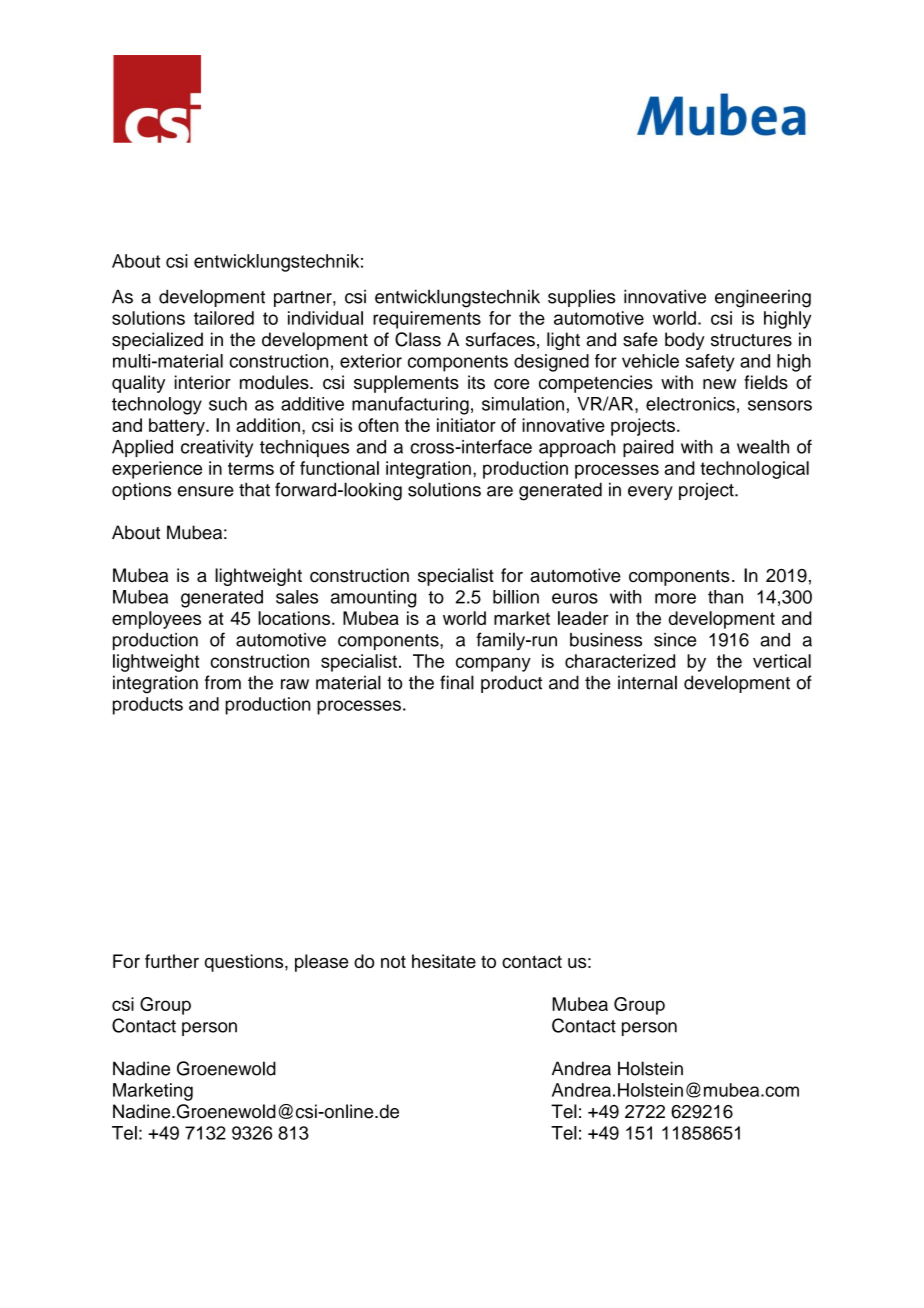 This document has width=924, height=1308. I want to click on internal, so click(647, 682).
